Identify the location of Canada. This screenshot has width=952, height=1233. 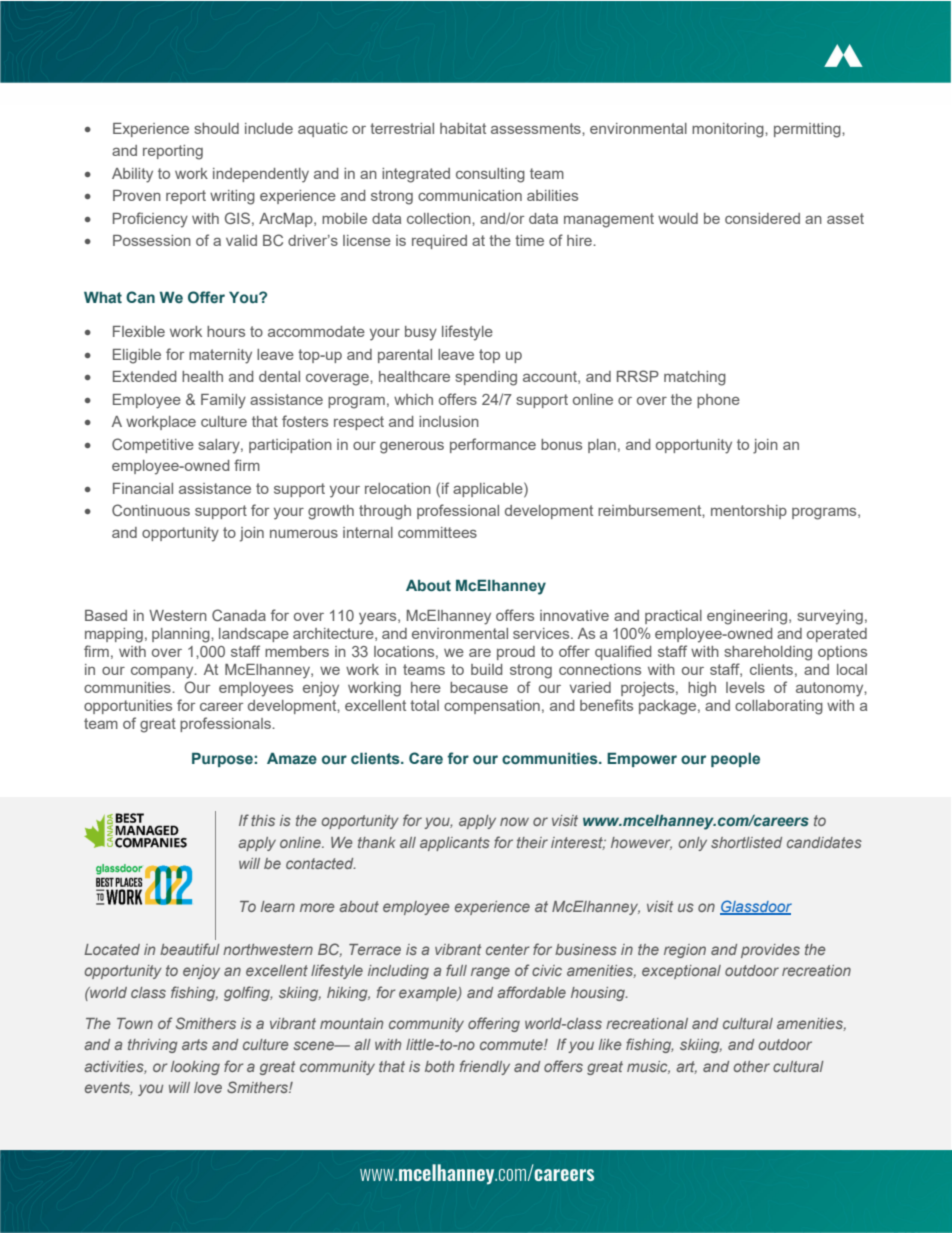
(239, 615).
